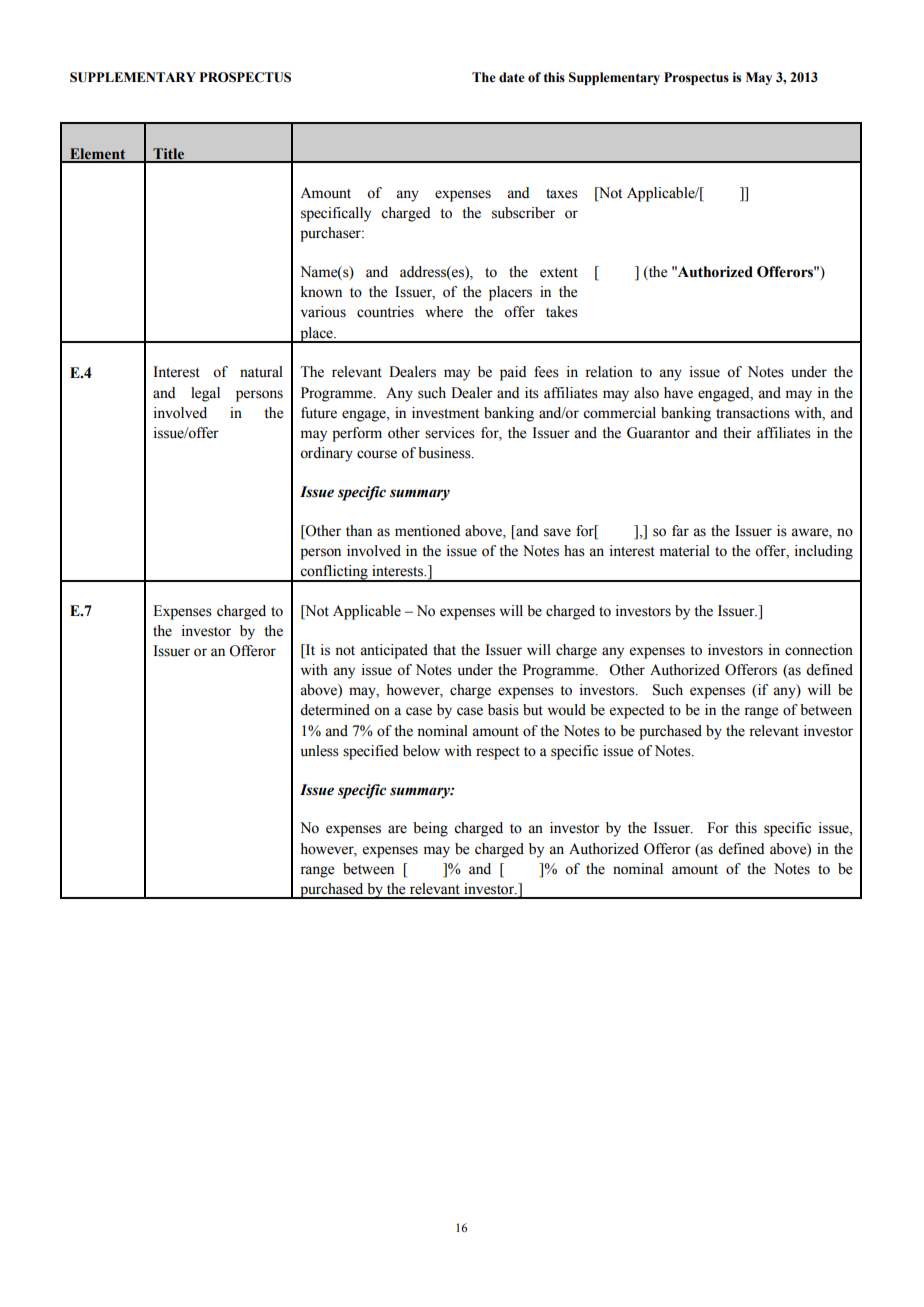  Describe the element at coordinates (685, 551) in the page. I see `material` at that location.
